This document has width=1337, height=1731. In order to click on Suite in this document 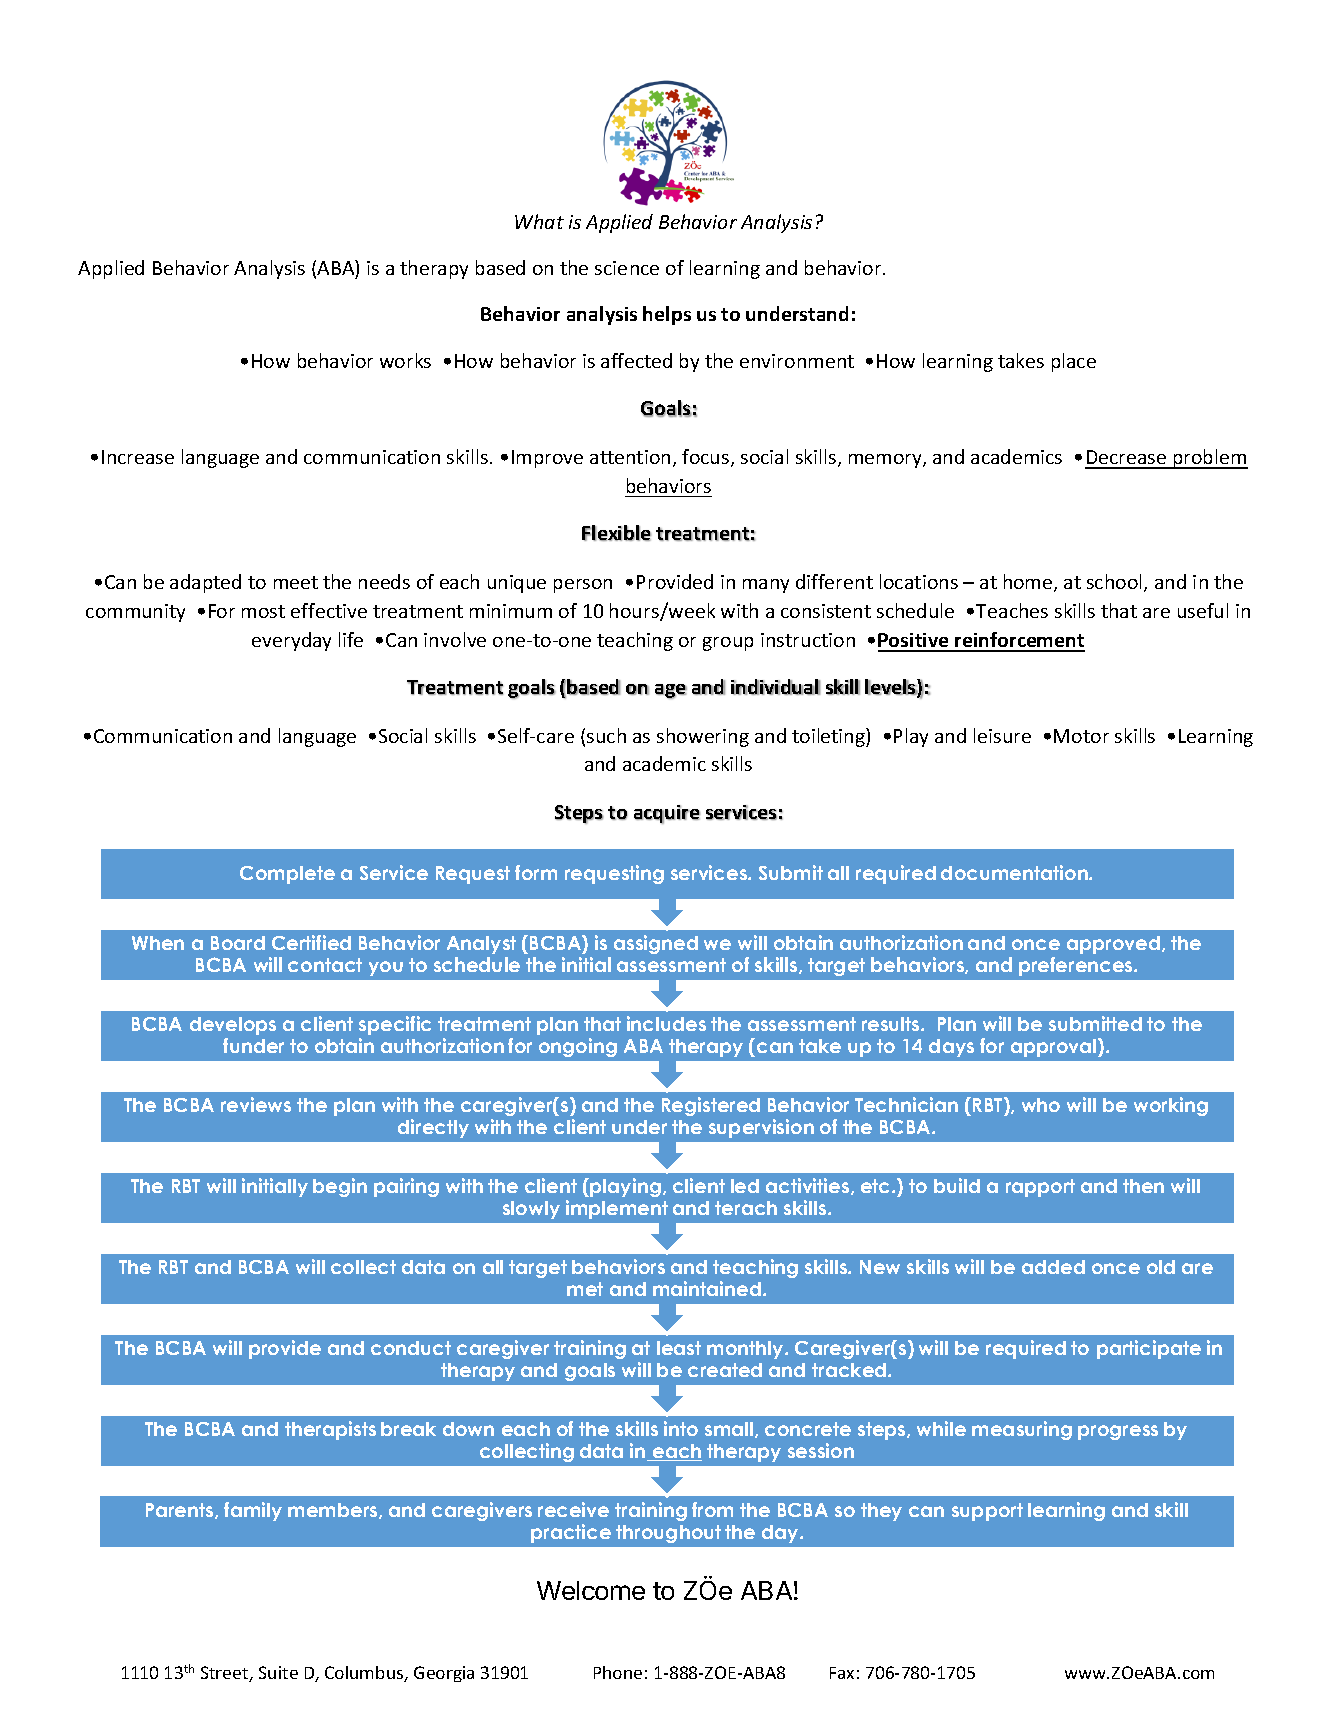, I will do `click(278, 1672)`.
